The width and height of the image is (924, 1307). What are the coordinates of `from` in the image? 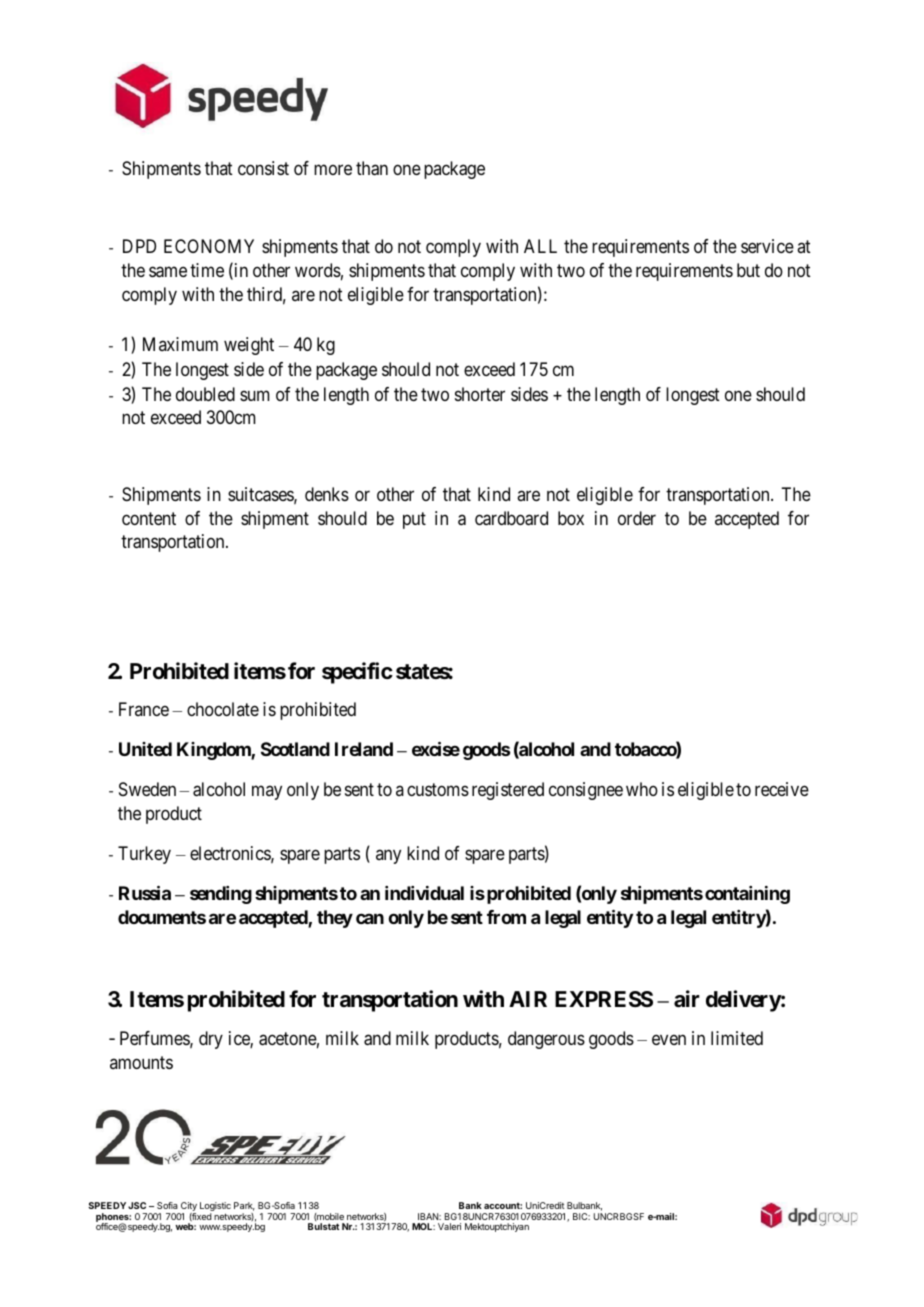 It's located at (506, 917).
